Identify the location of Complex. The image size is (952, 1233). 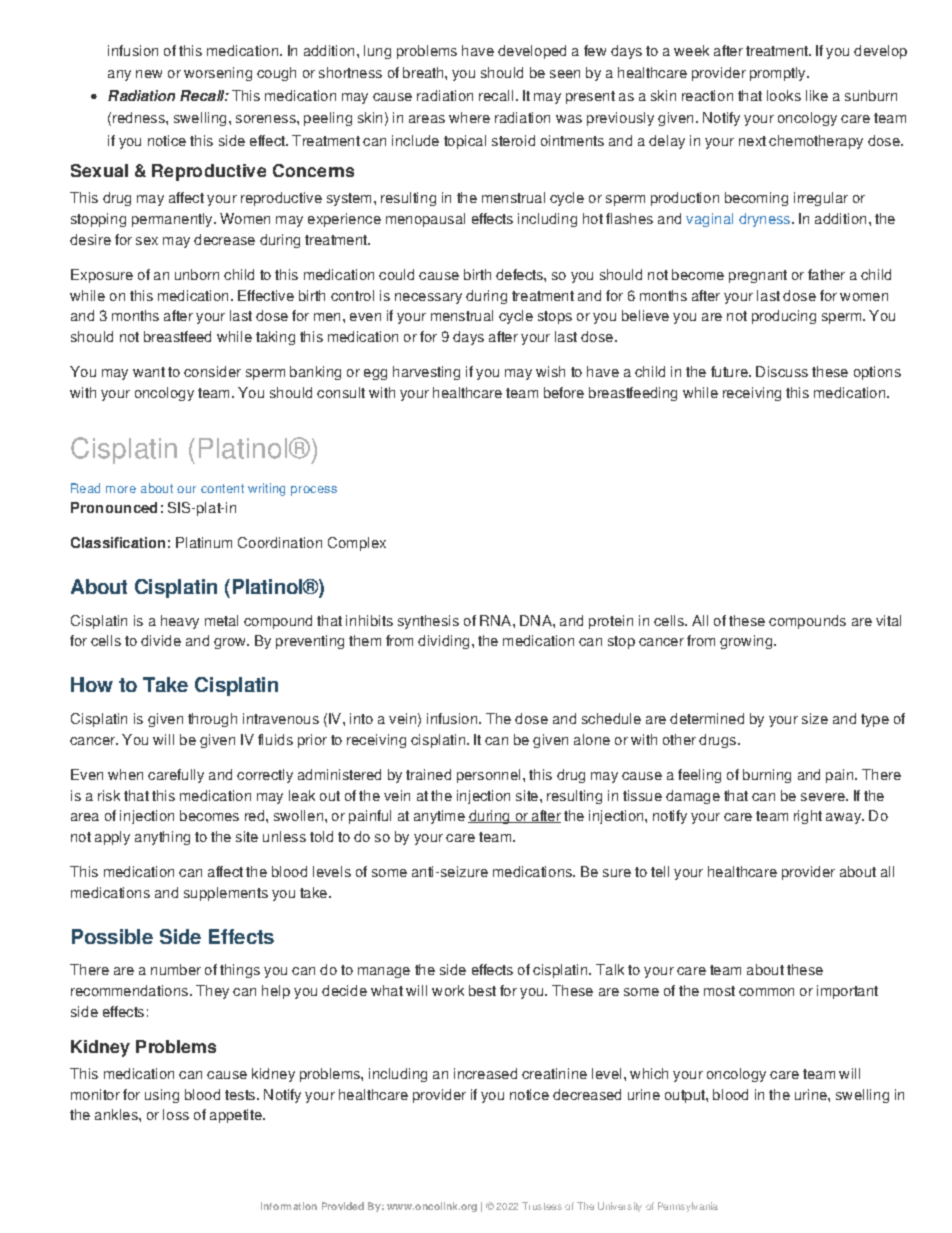
(357, 544).
